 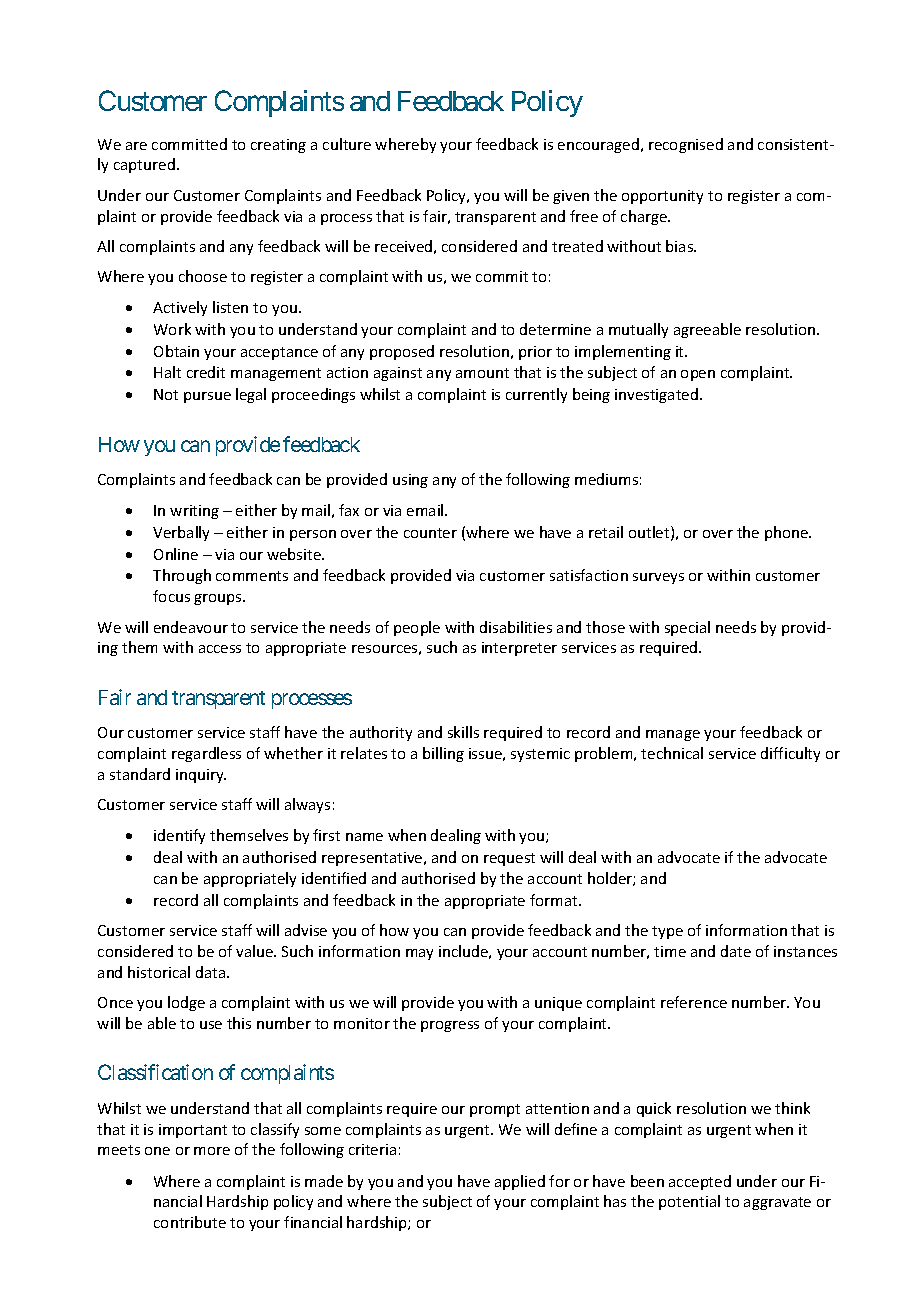 What do you see at coordinates (419, 954) in the screenshot?
I see `may` at bounding box center [419, 954].
